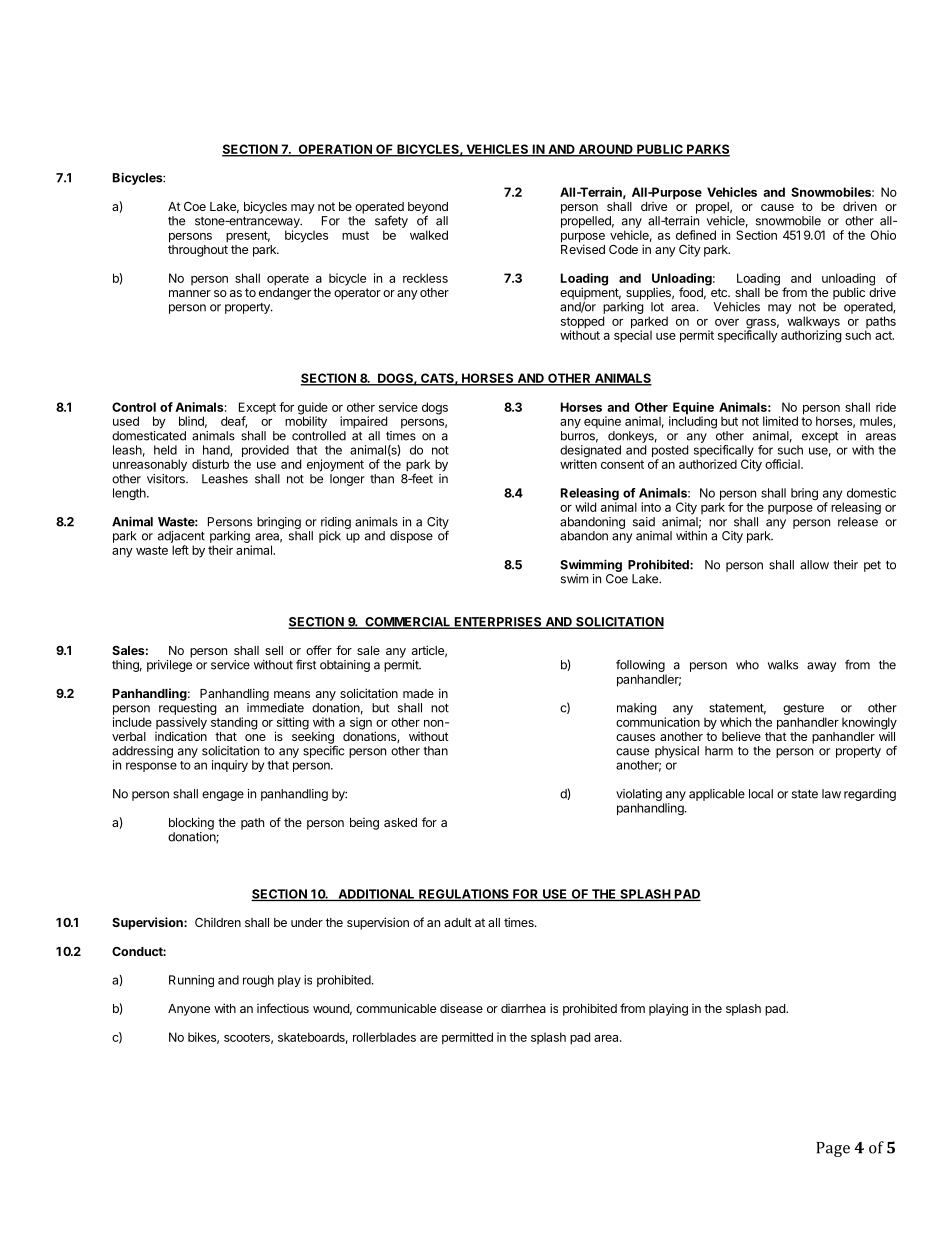 This screenshot has width=952, height=1233. Describe the element at coordinates (189, 1010) in the screenshot. I see `Anyone` at that location.
